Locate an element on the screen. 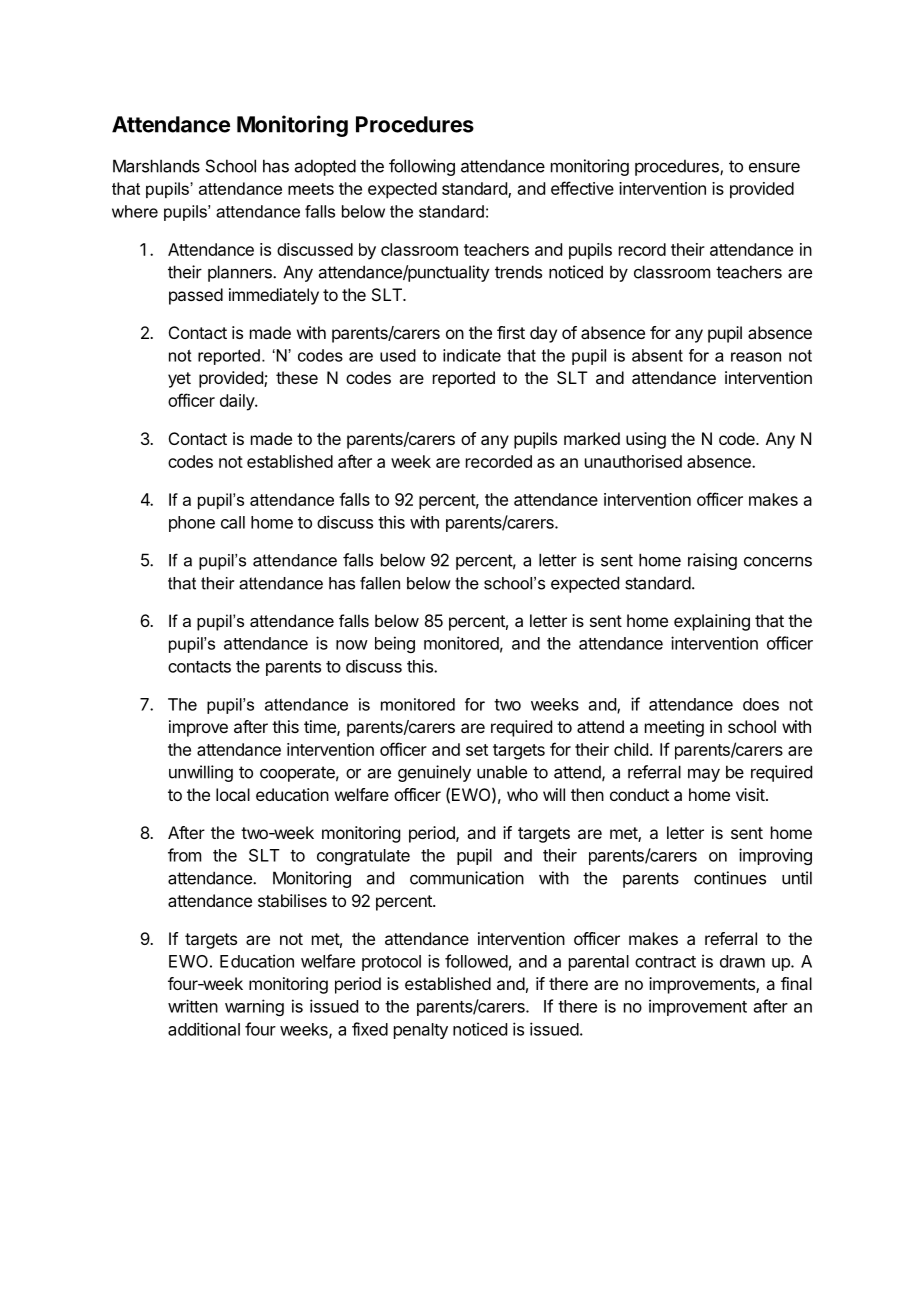  meeting is located at coordinates (674, 728).
